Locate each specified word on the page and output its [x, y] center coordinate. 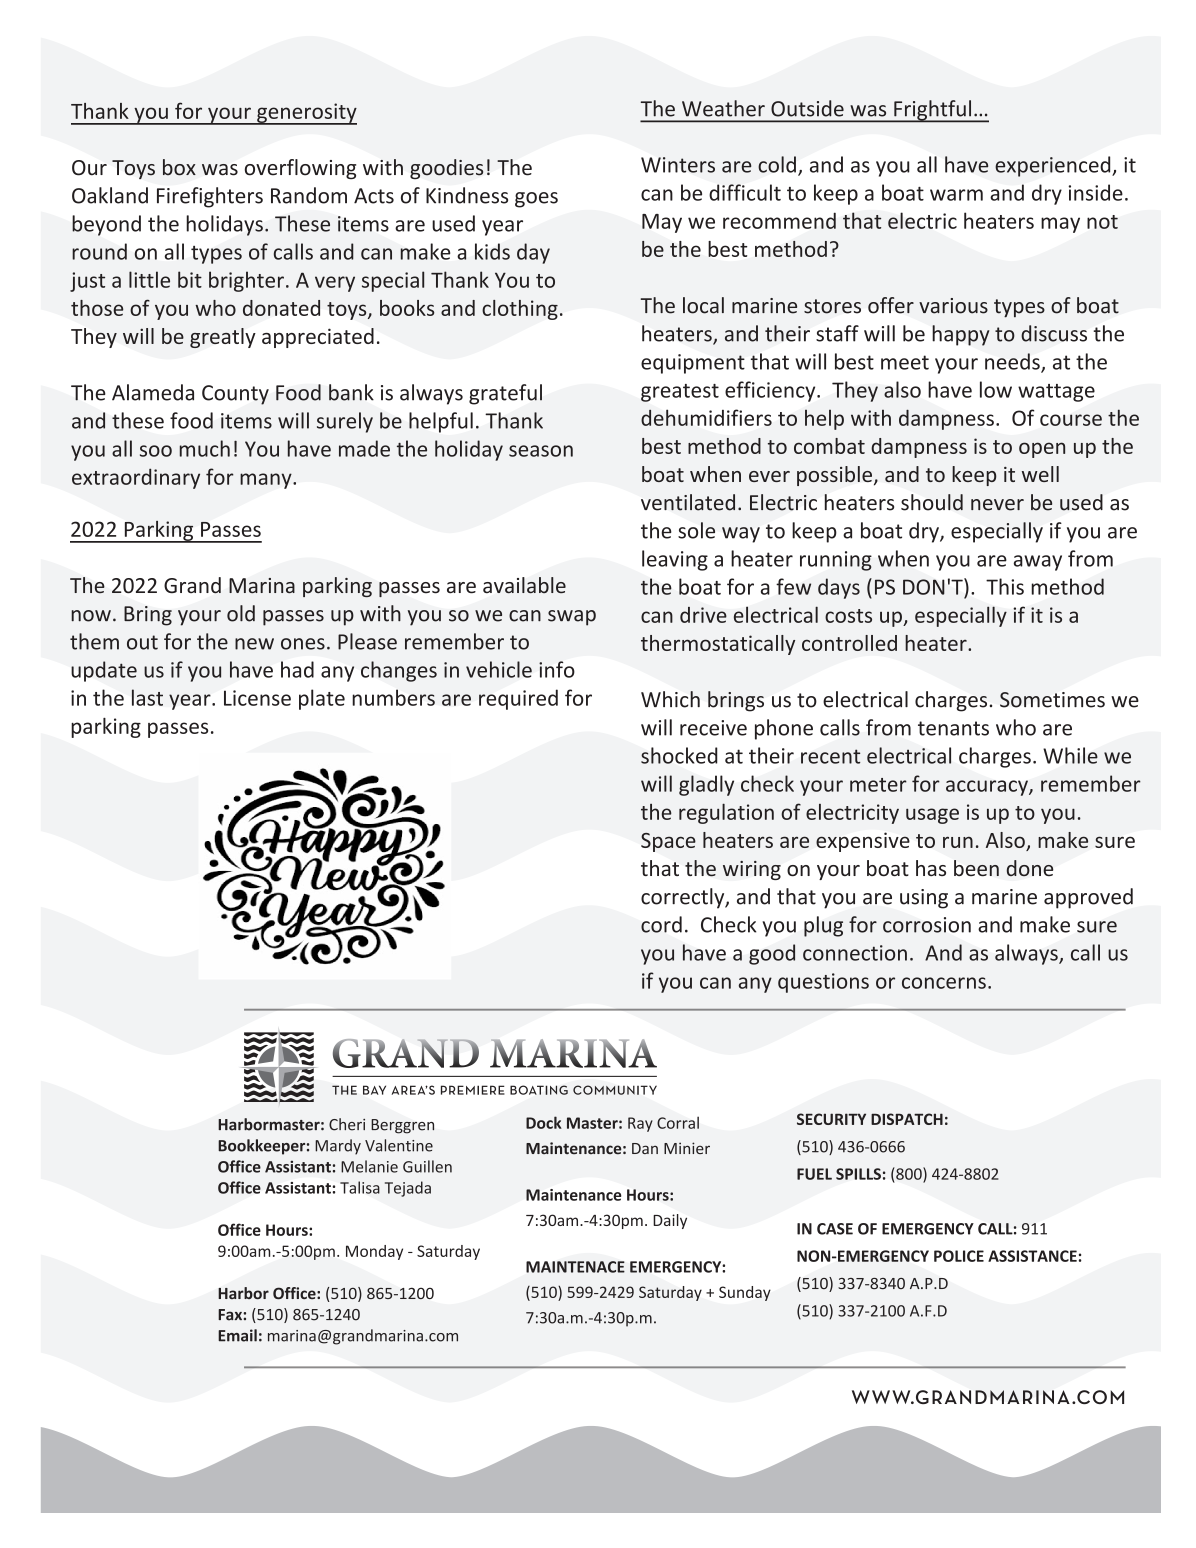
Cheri [347, 1124]
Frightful [933, 111]
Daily [670, 1221]
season [541, 451]
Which [670, 699]
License [257, 698]
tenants [953, 728]
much [205, 448]
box [179, 167]
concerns [944, 983]
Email [237, 1335]
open [1042, 450]
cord [661, 924]
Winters [678, 165]
